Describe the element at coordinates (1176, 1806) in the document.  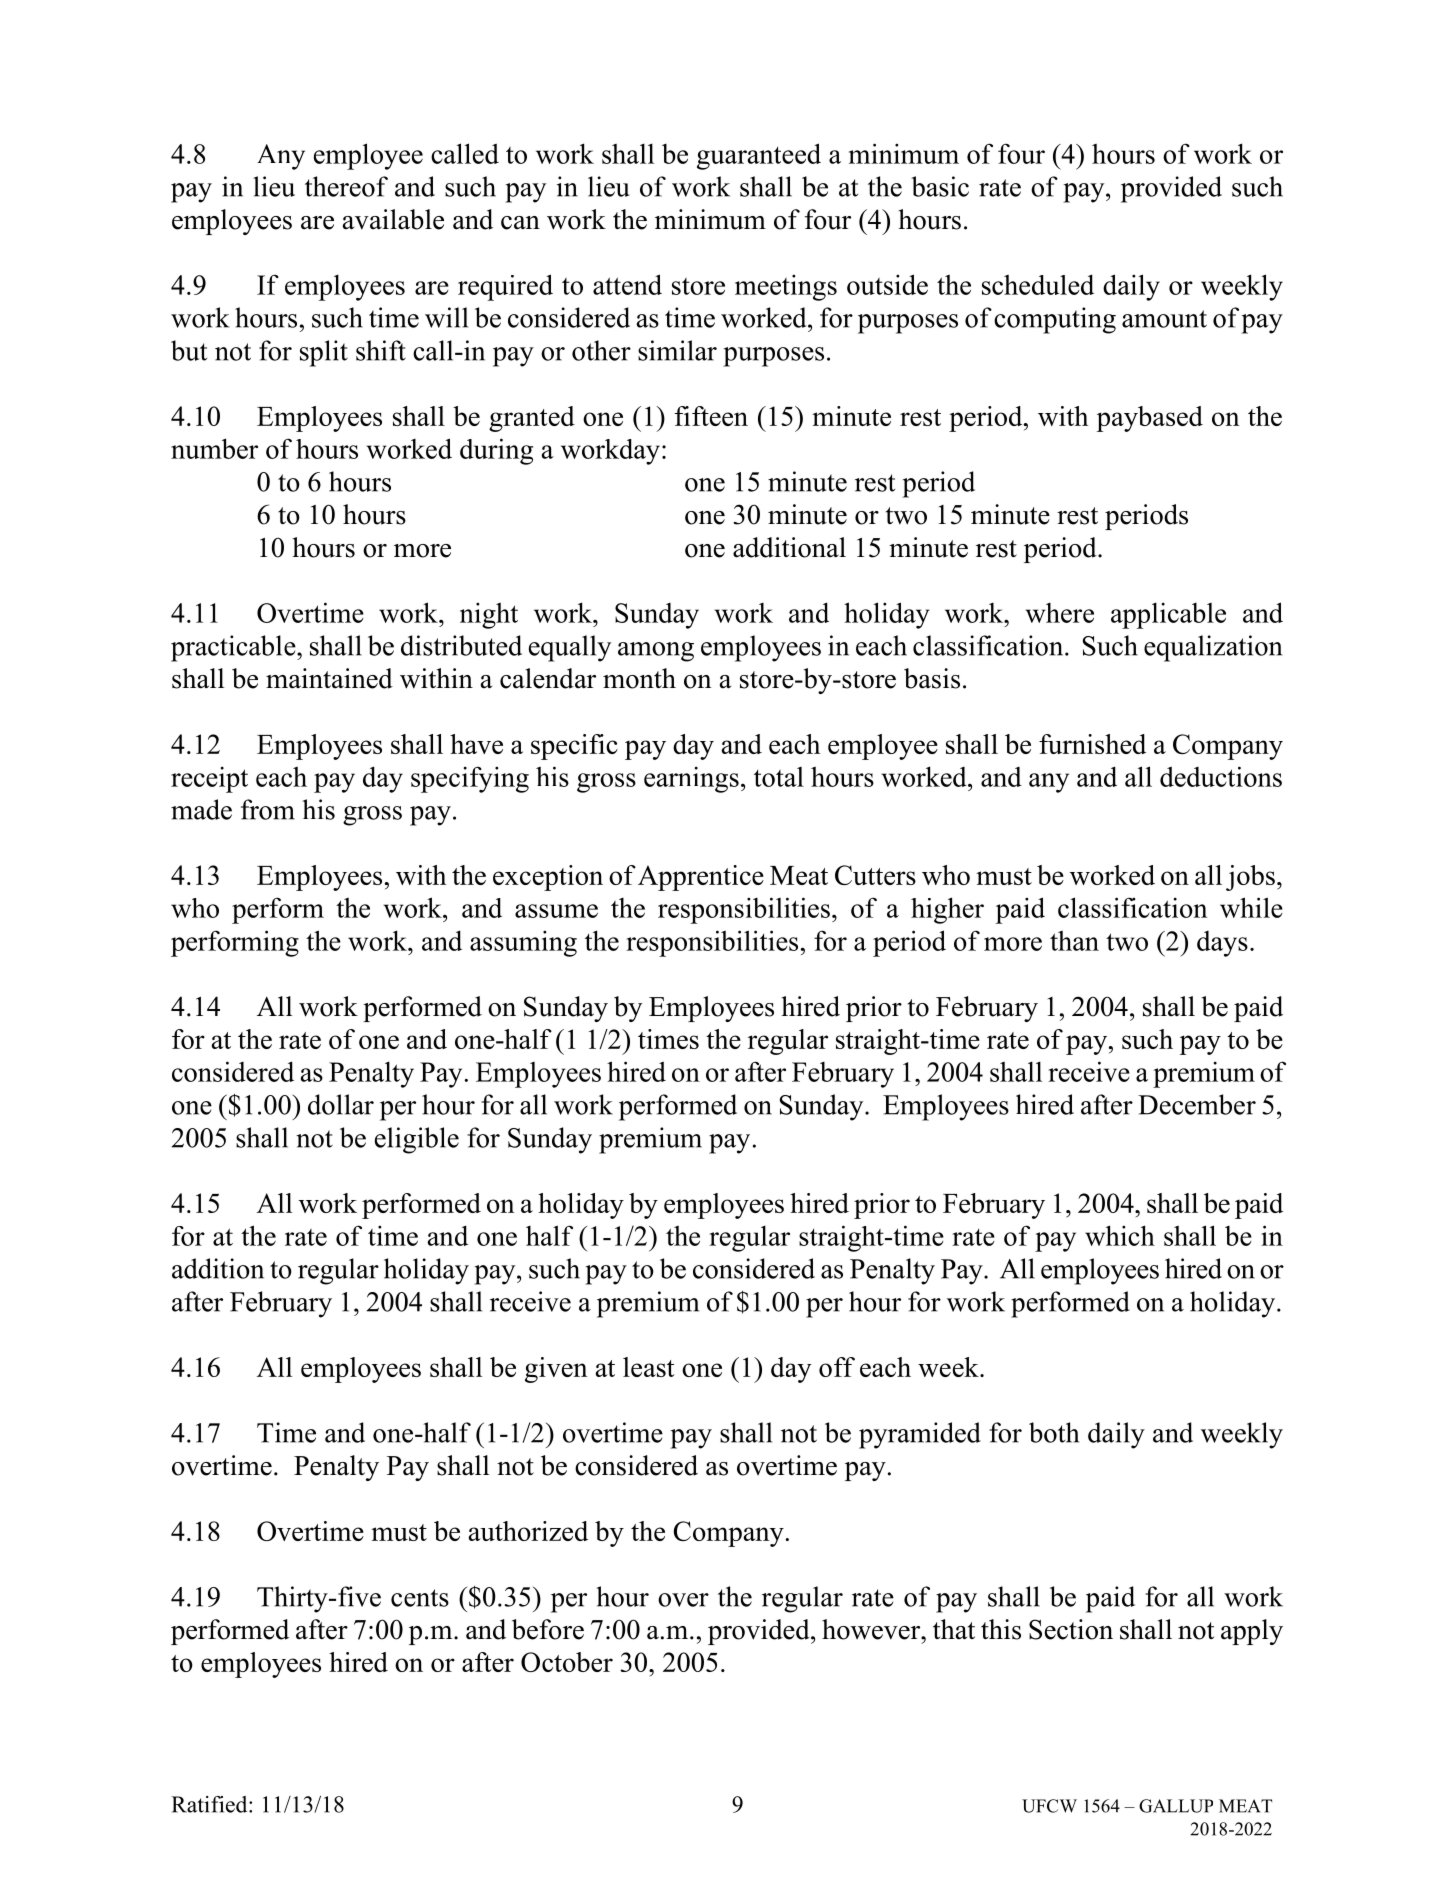
I see `GALLUP` at that location.
